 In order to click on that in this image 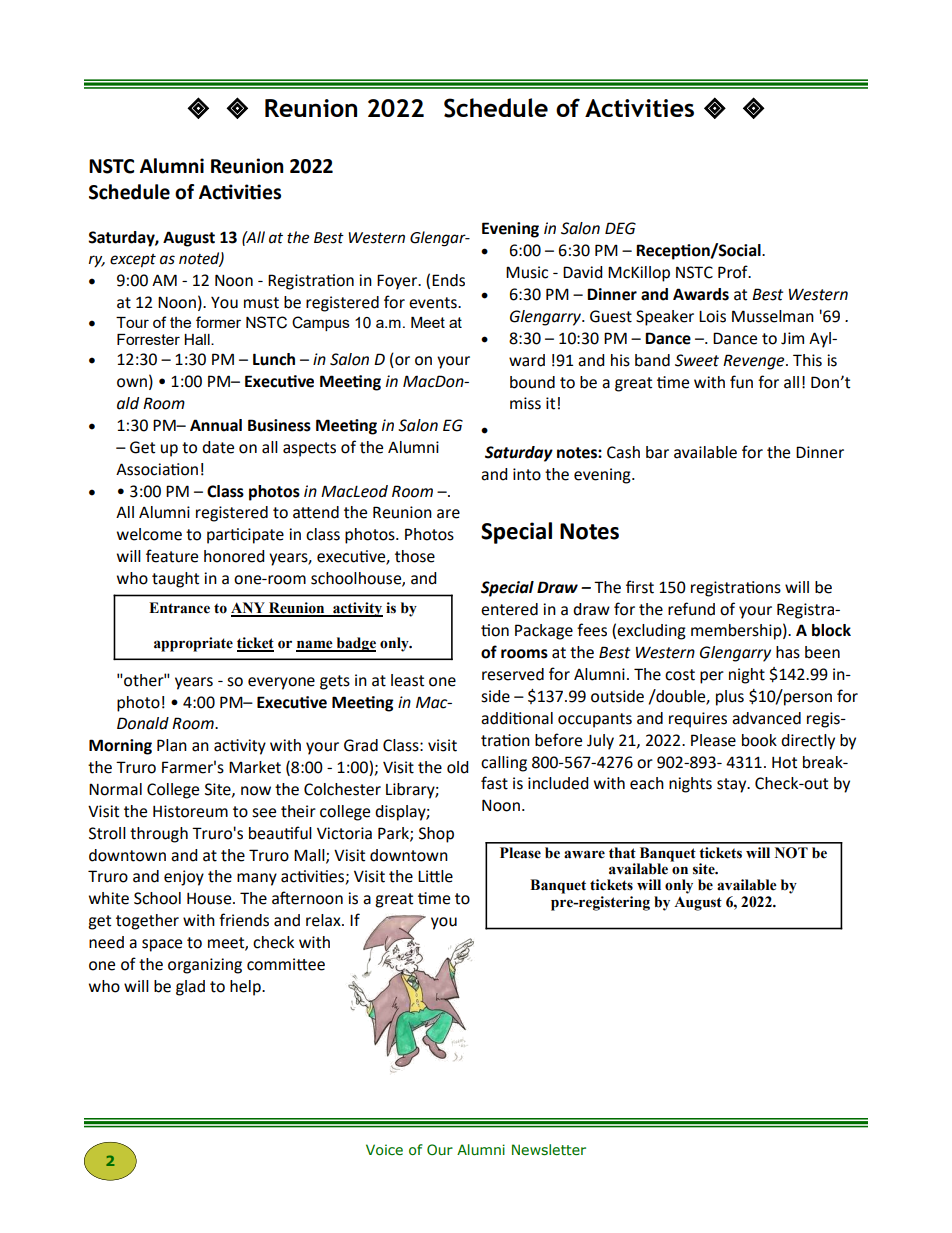, I will do `click(622, 853)`.
